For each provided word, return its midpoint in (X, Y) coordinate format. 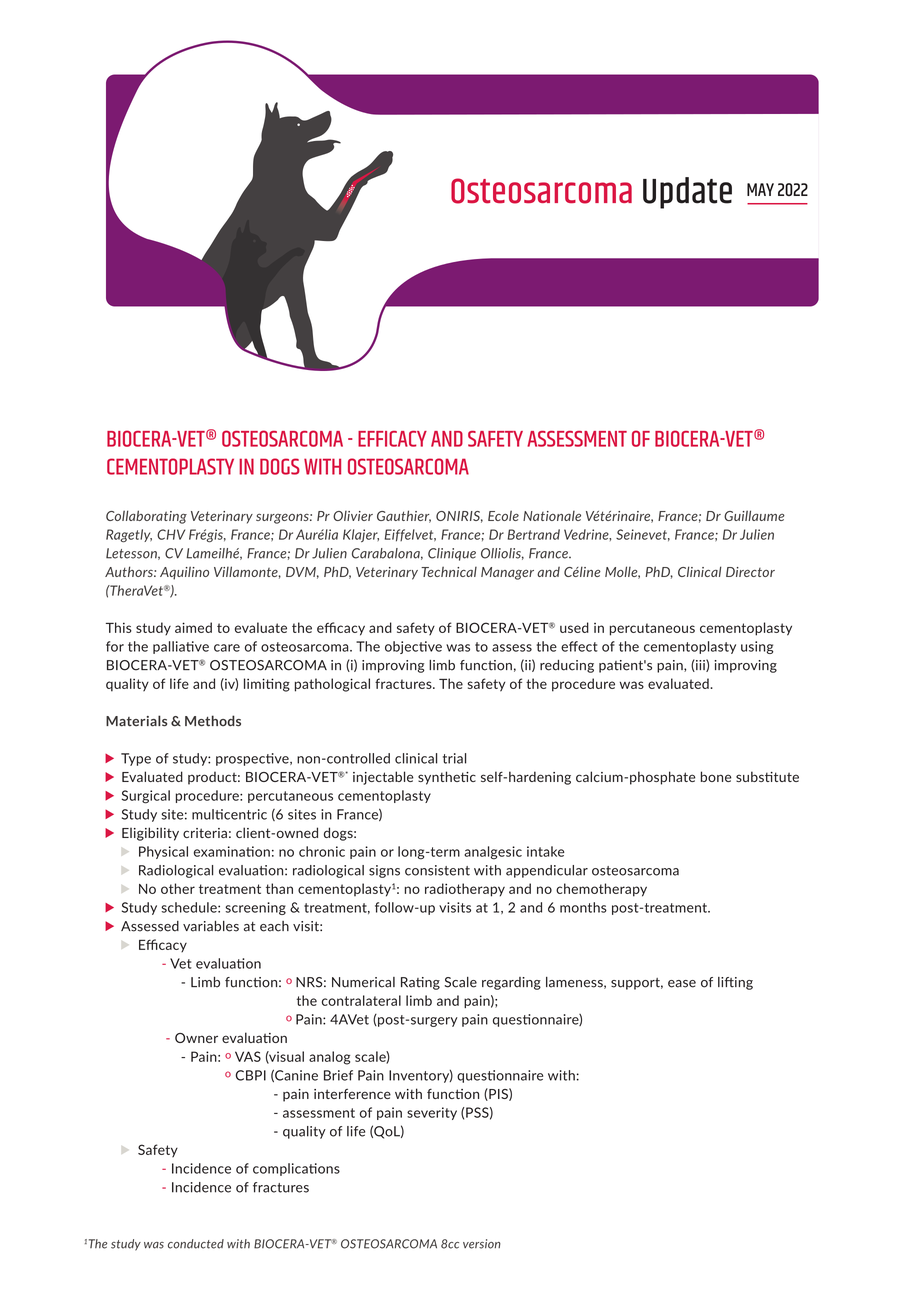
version (482, 1244)
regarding (511, 983)
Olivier (353, 516)
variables (211, 926)
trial (454, 758)
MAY (760, 189)
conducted (196, 1244)
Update (687, 193)
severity (432, 1113)
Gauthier (404, 516)
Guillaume (754, 515)
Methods (213, 721)
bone (716, 776)
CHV (171, 534)
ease (682, 984)
